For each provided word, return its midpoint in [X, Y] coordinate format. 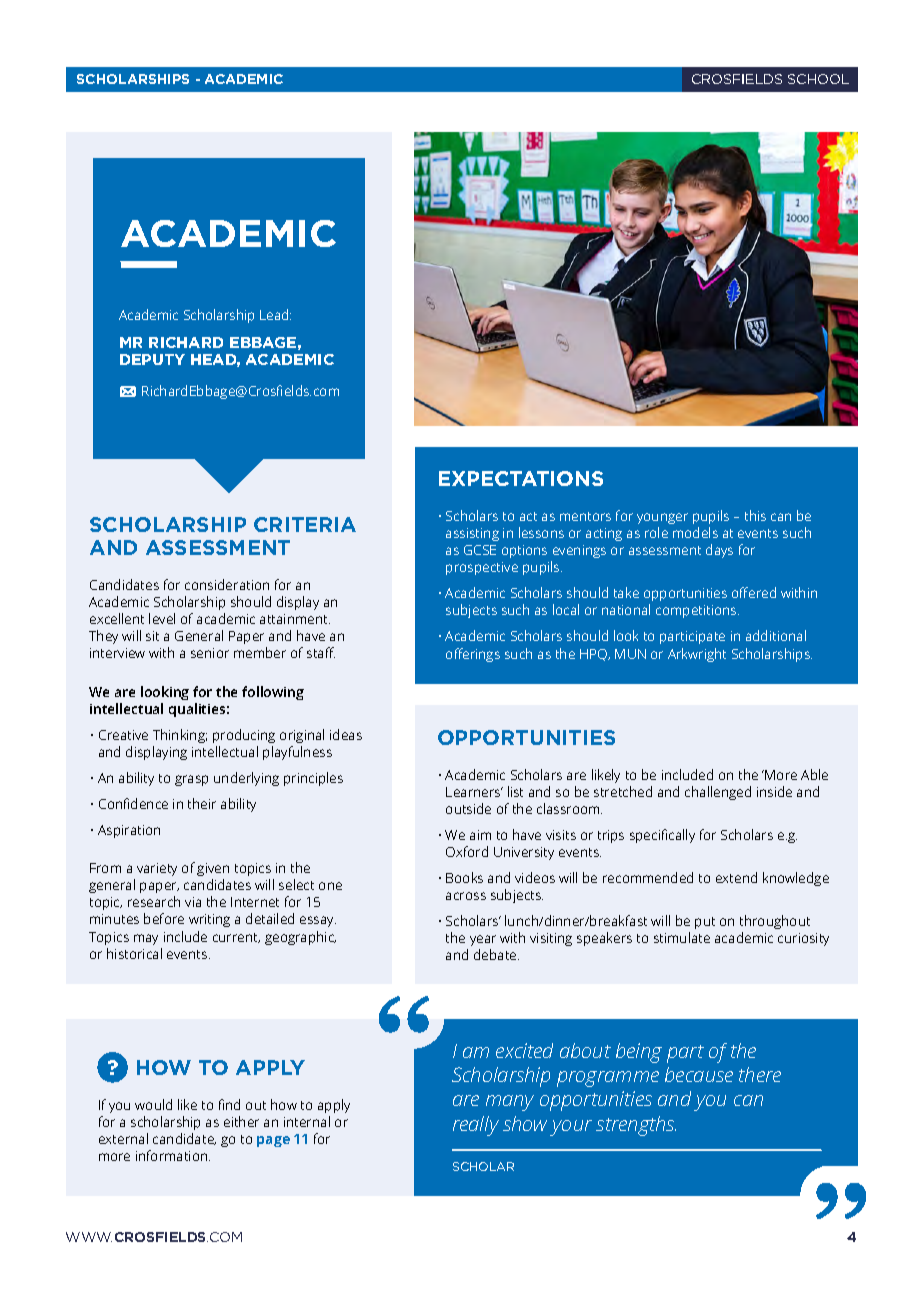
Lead [275, 314]
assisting [472, 534]
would [153, 1104]
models [695, 532]
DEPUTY [152, 359]
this [755, 515]
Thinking [180, 736]
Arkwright [697, 655]
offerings [473, 655]
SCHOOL [818, 79]
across [466, 896]
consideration [227, 584]
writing [209, 920]
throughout [775, 922]
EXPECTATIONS [521, 478]
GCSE [480, 550]
